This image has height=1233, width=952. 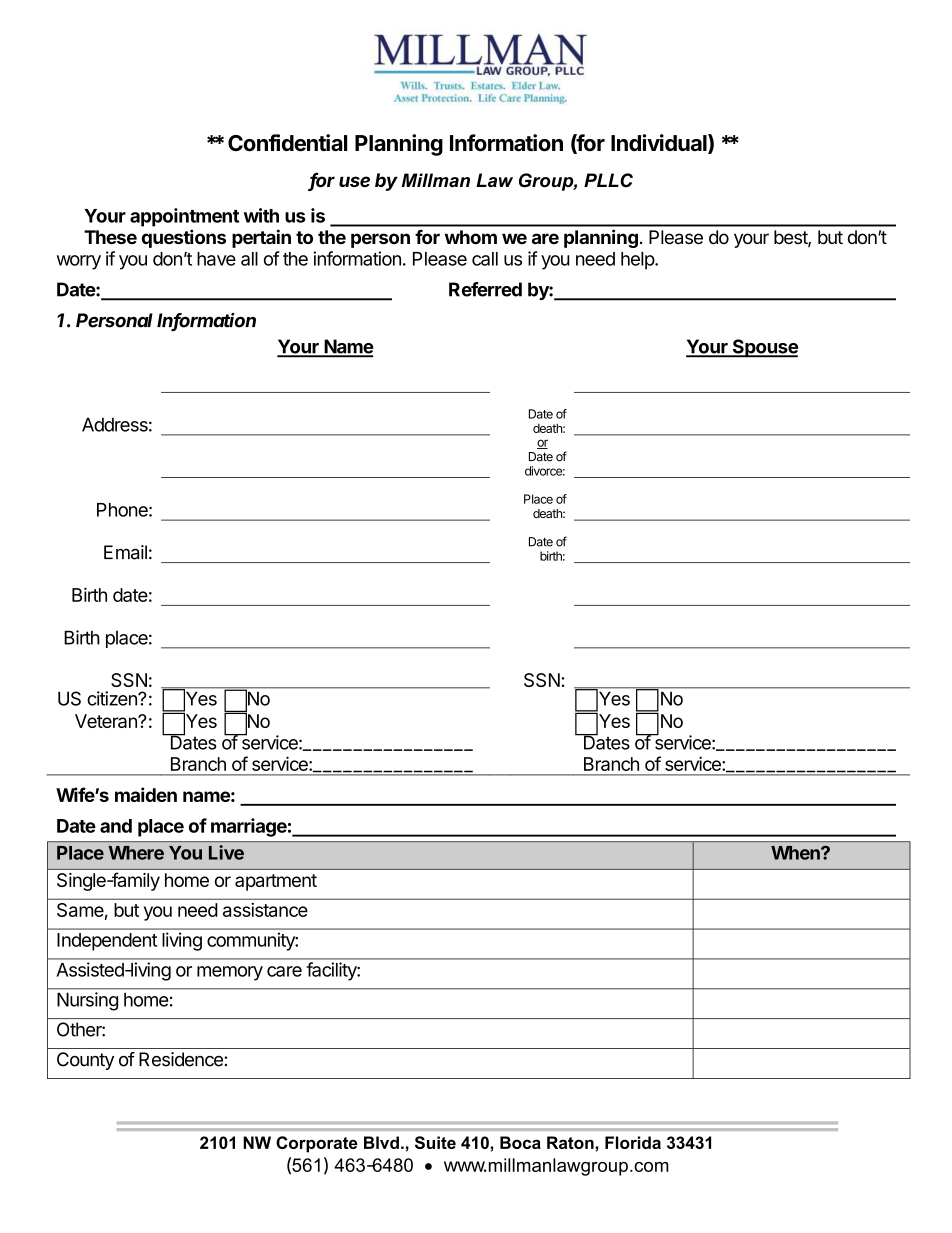 What do you see at coordinates (608, 180) in the image?
I see `PLLC` at bounding box center [608, 180].
